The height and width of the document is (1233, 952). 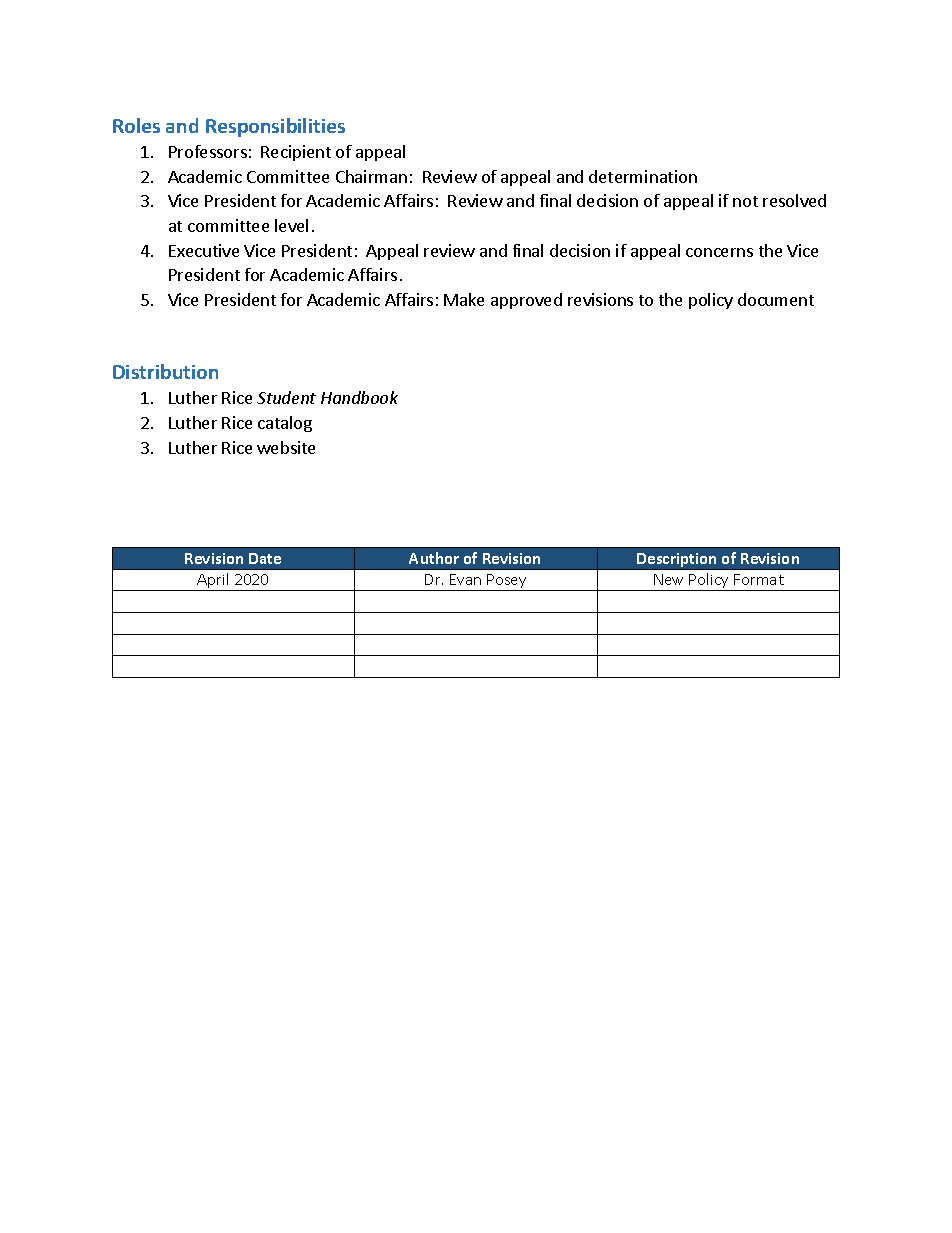 I want to click on website, so click(x=286, y=447).
